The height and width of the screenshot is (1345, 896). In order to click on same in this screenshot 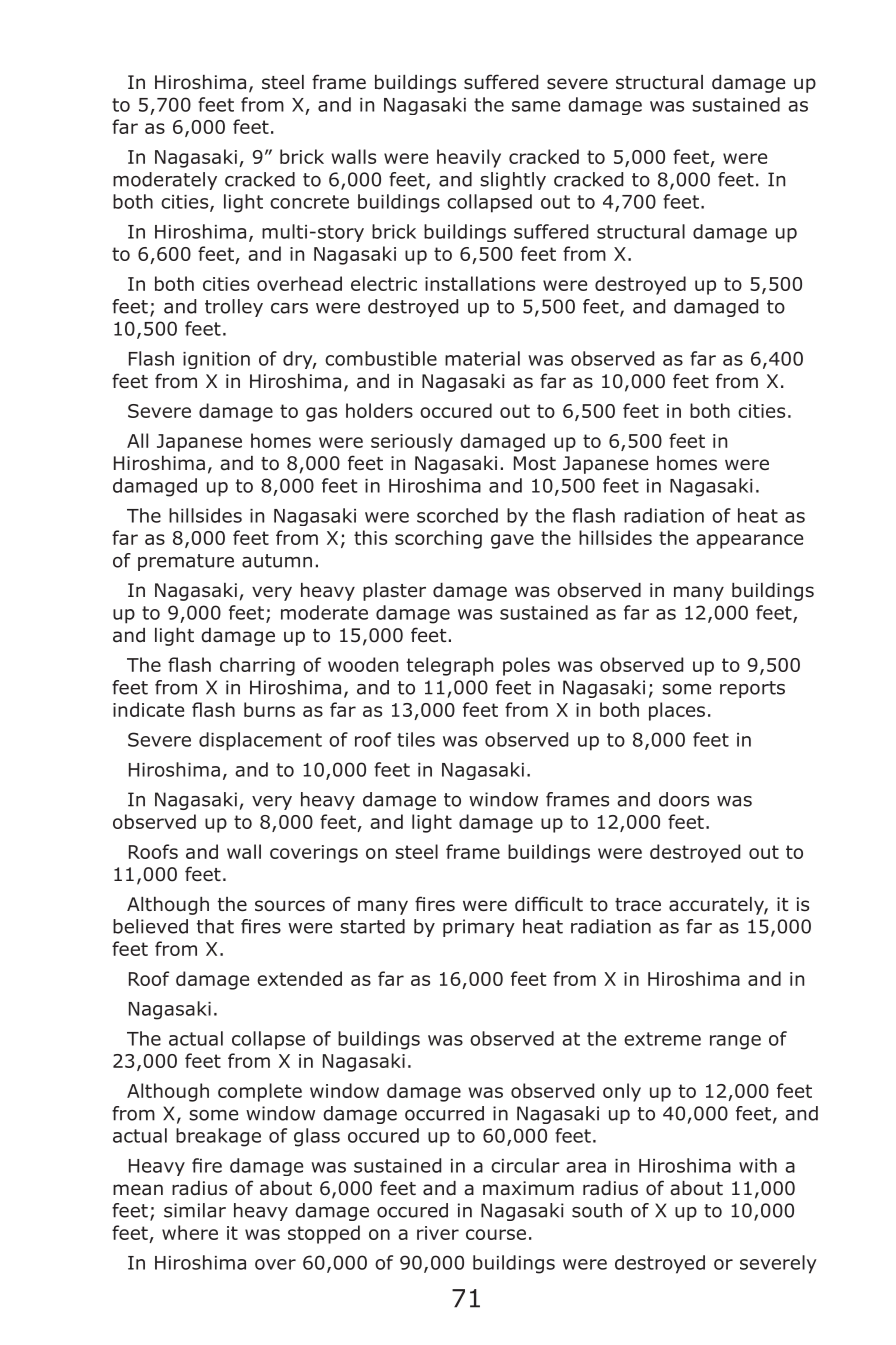, I will do `click(536, 106)`.
